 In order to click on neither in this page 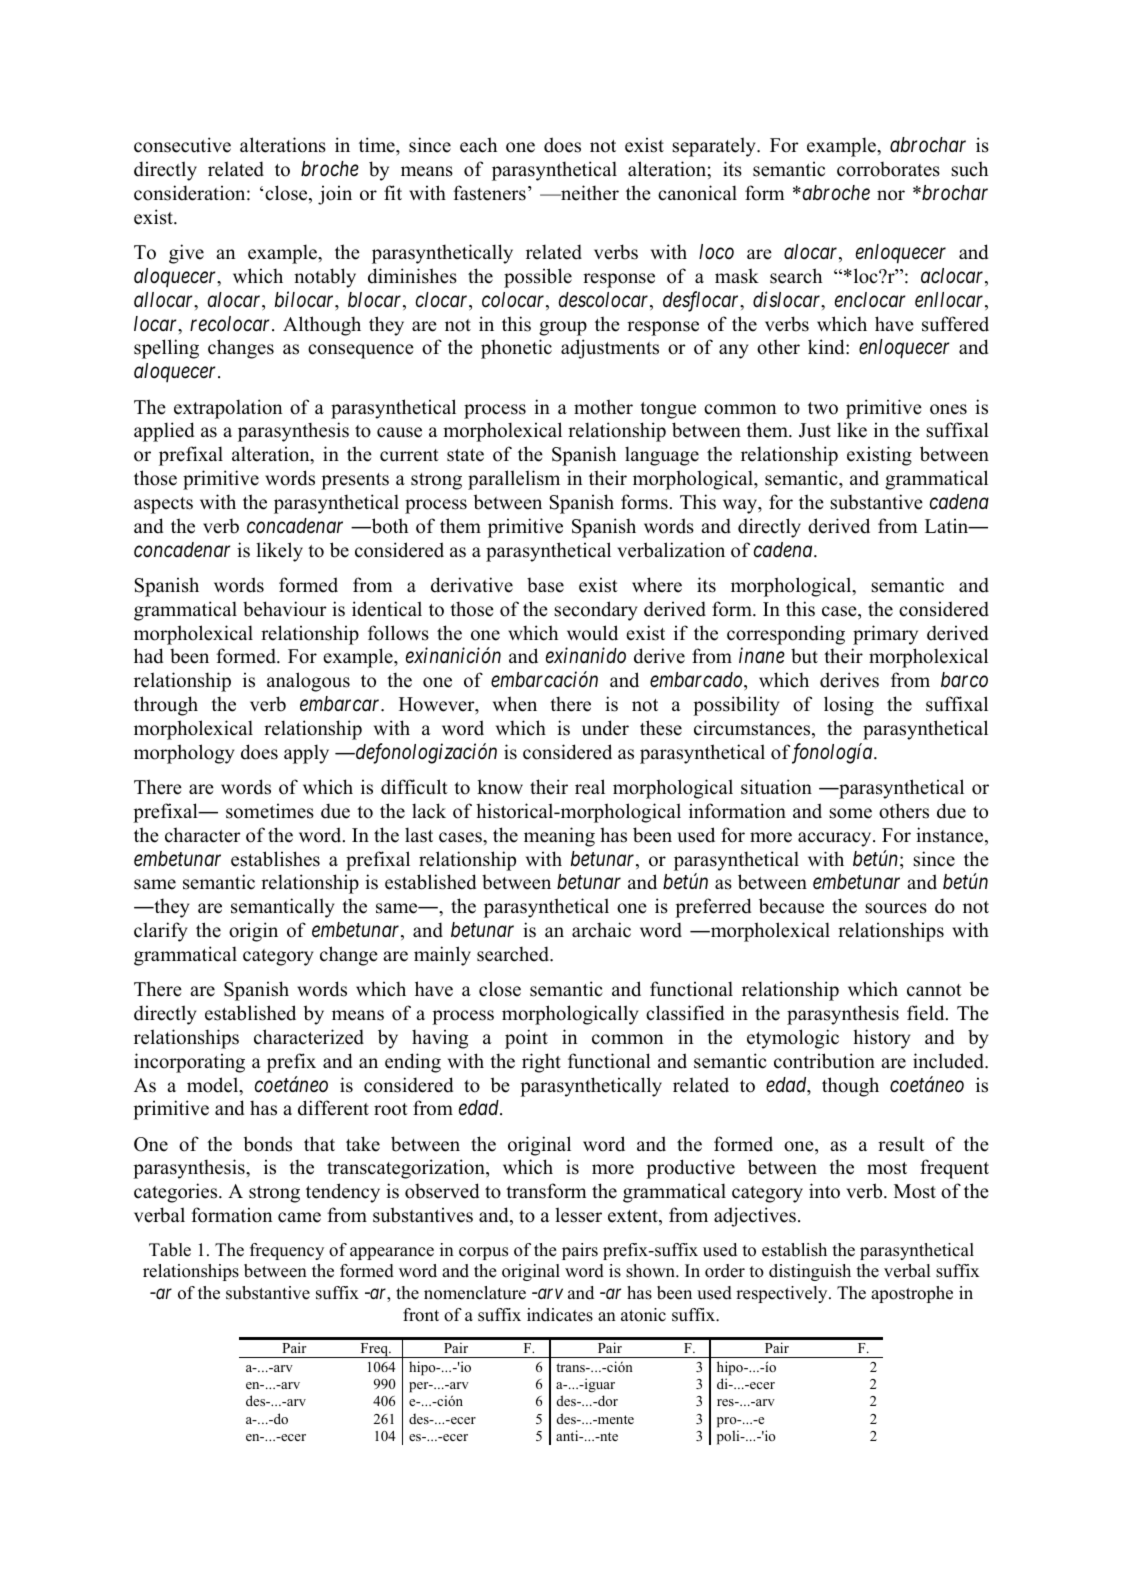, I will do `click(589, 193)`.
